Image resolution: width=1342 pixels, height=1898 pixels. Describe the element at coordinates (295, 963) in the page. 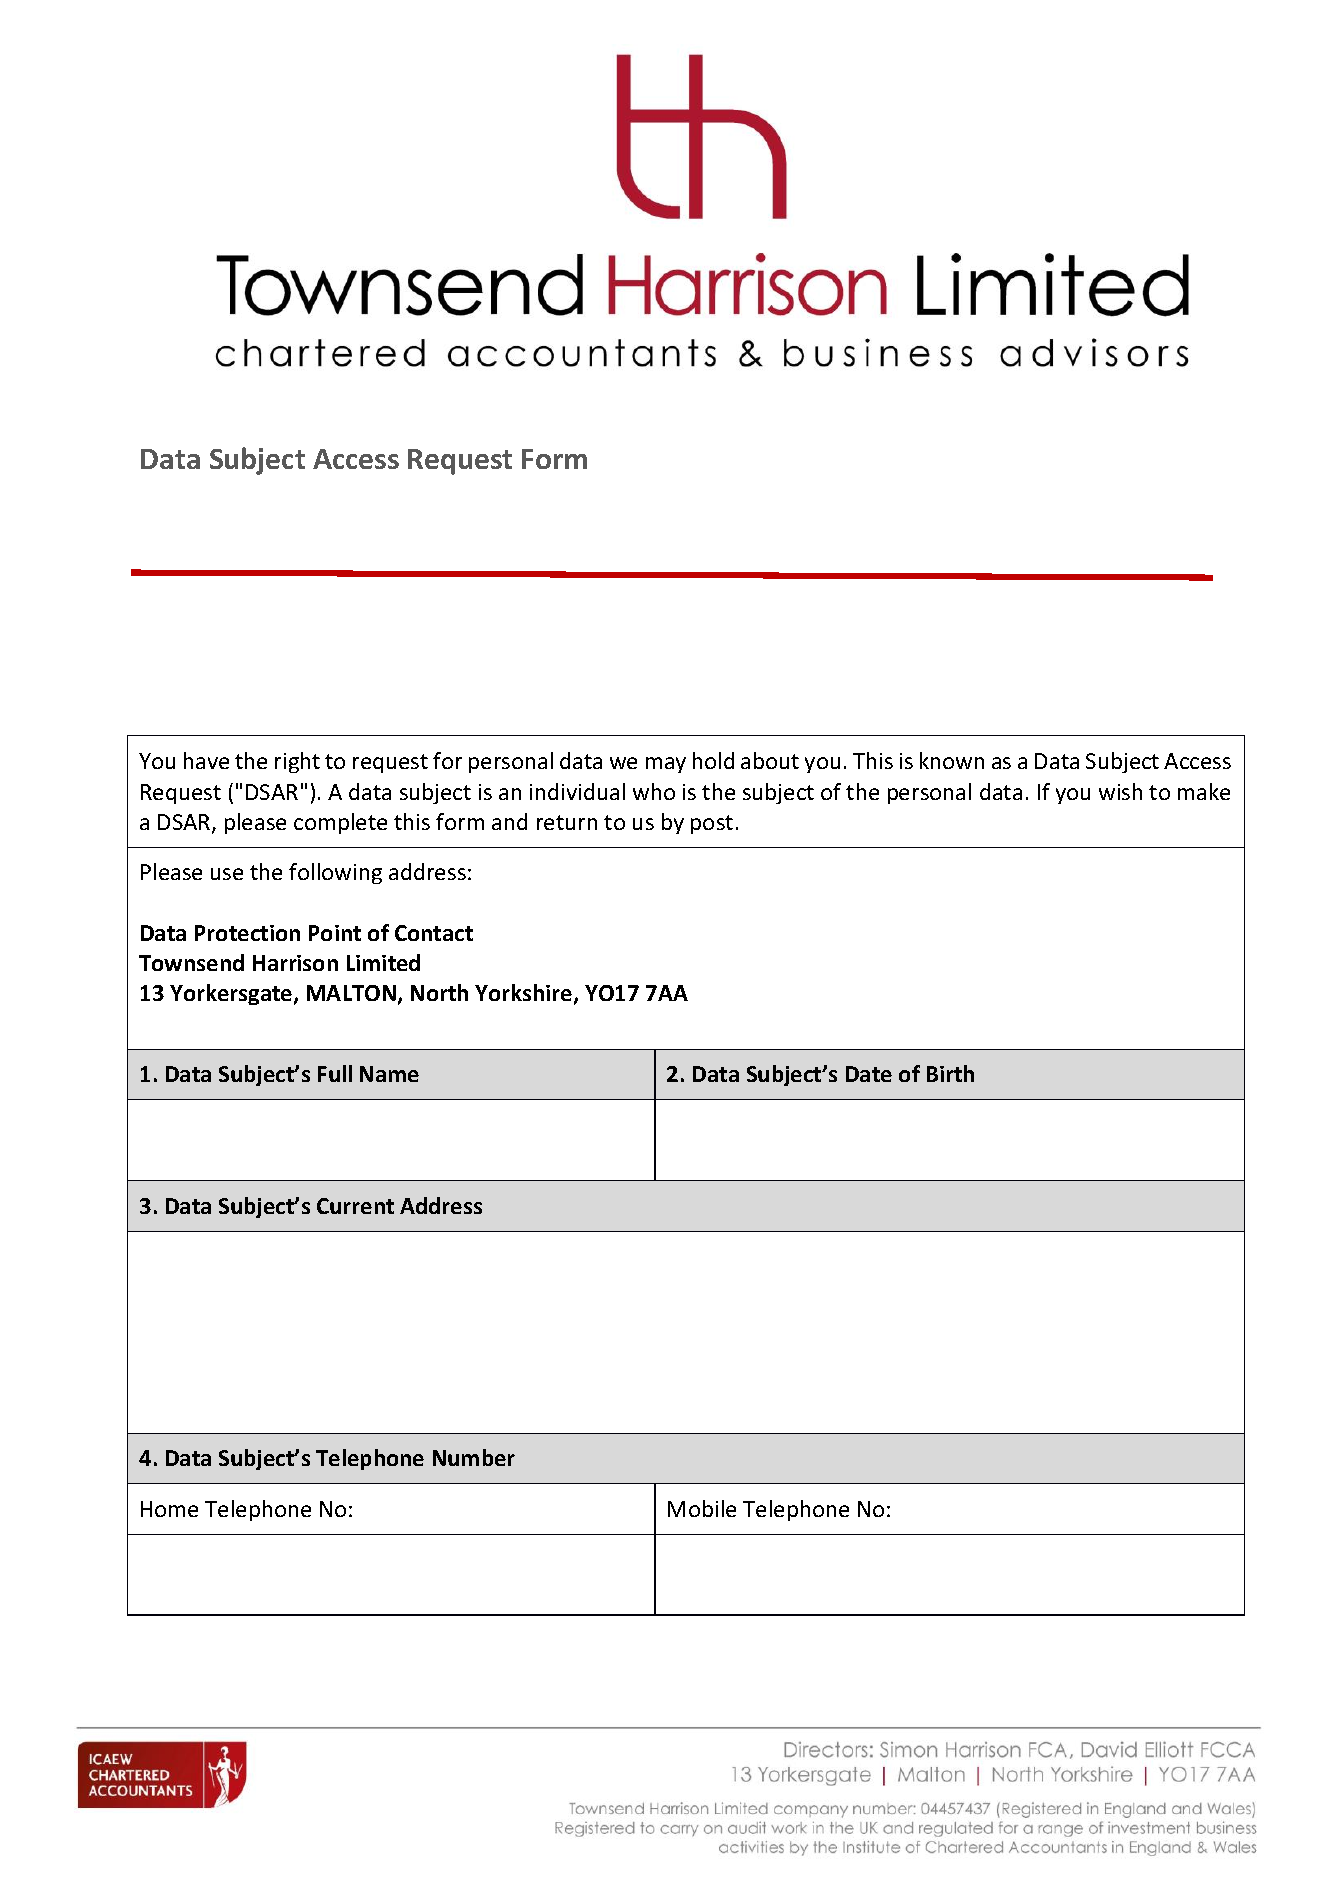

I see `Harrison` at that location.
